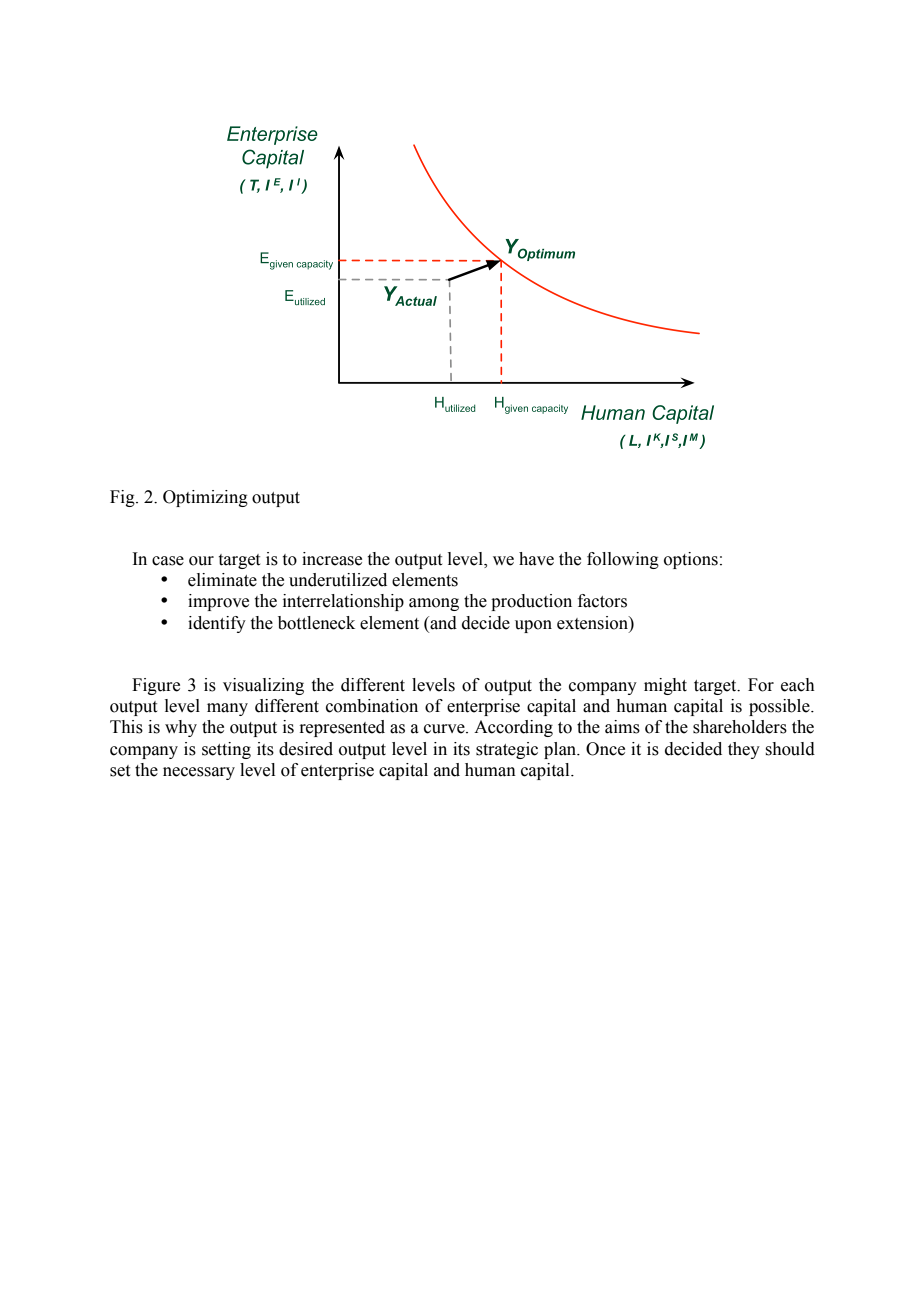  I want to click on upon, so click(533, 626).
